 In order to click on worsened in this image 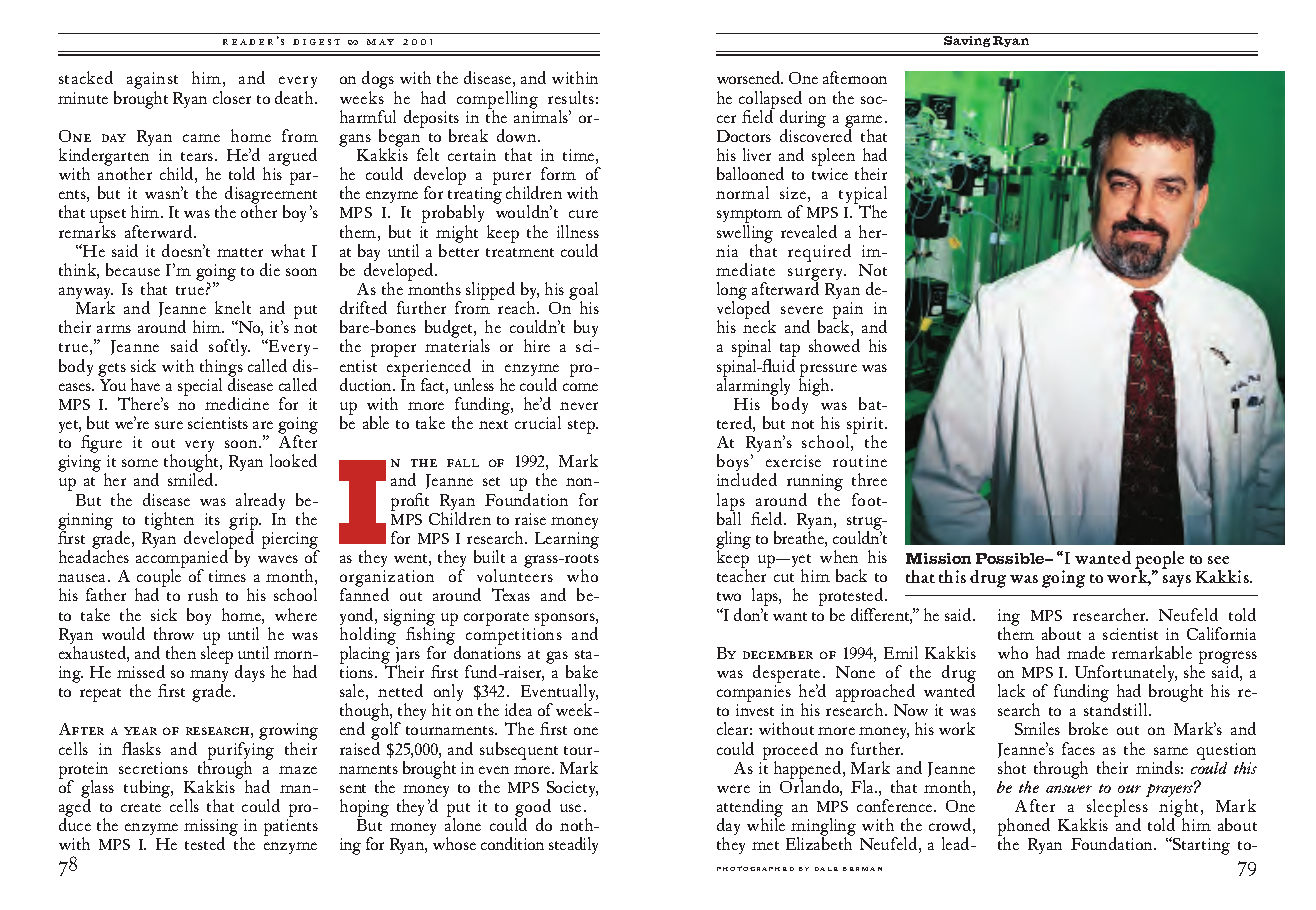, I will do `click(750, 77)`.
